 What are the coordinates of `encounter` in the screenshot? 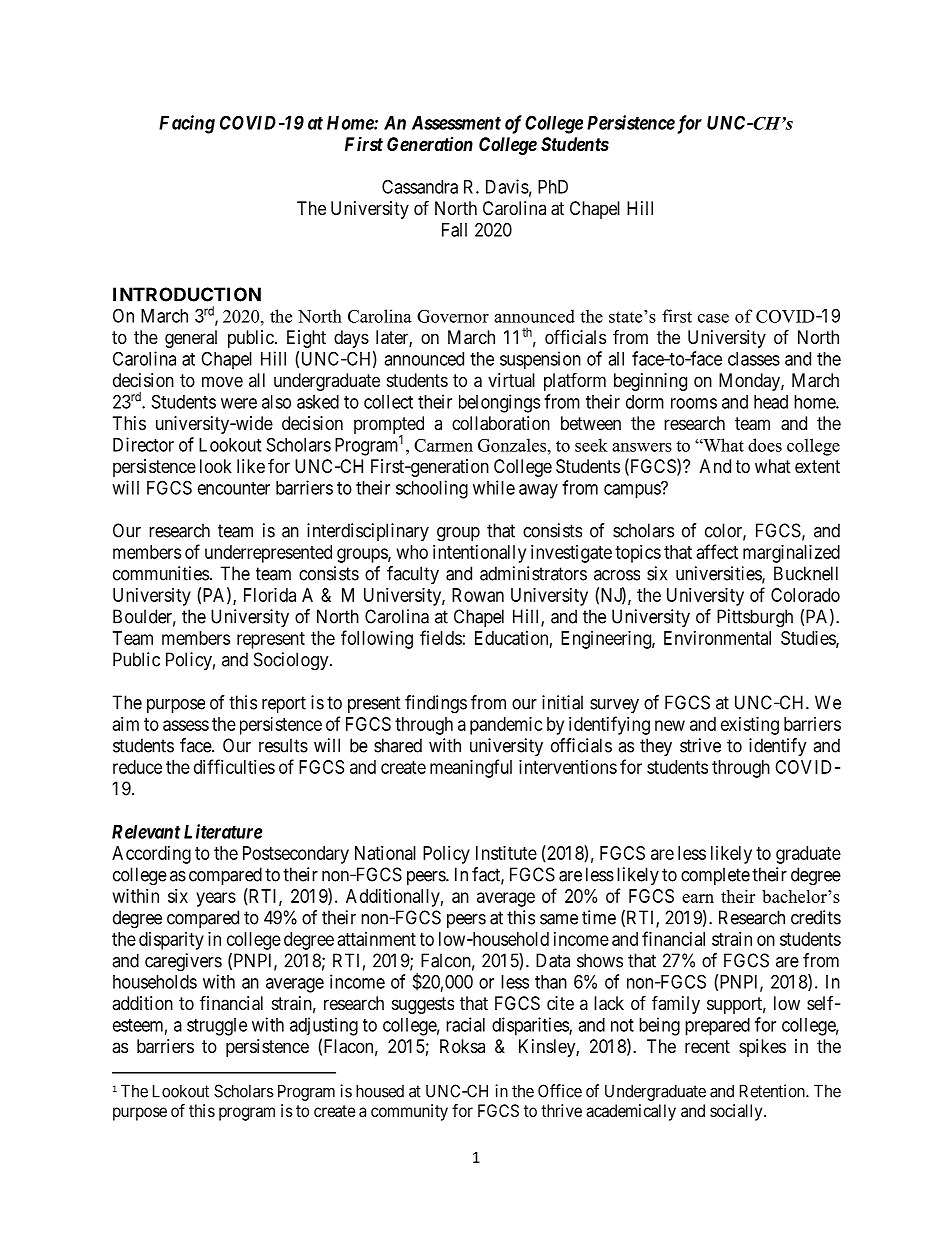 It's located at (234, 488).
